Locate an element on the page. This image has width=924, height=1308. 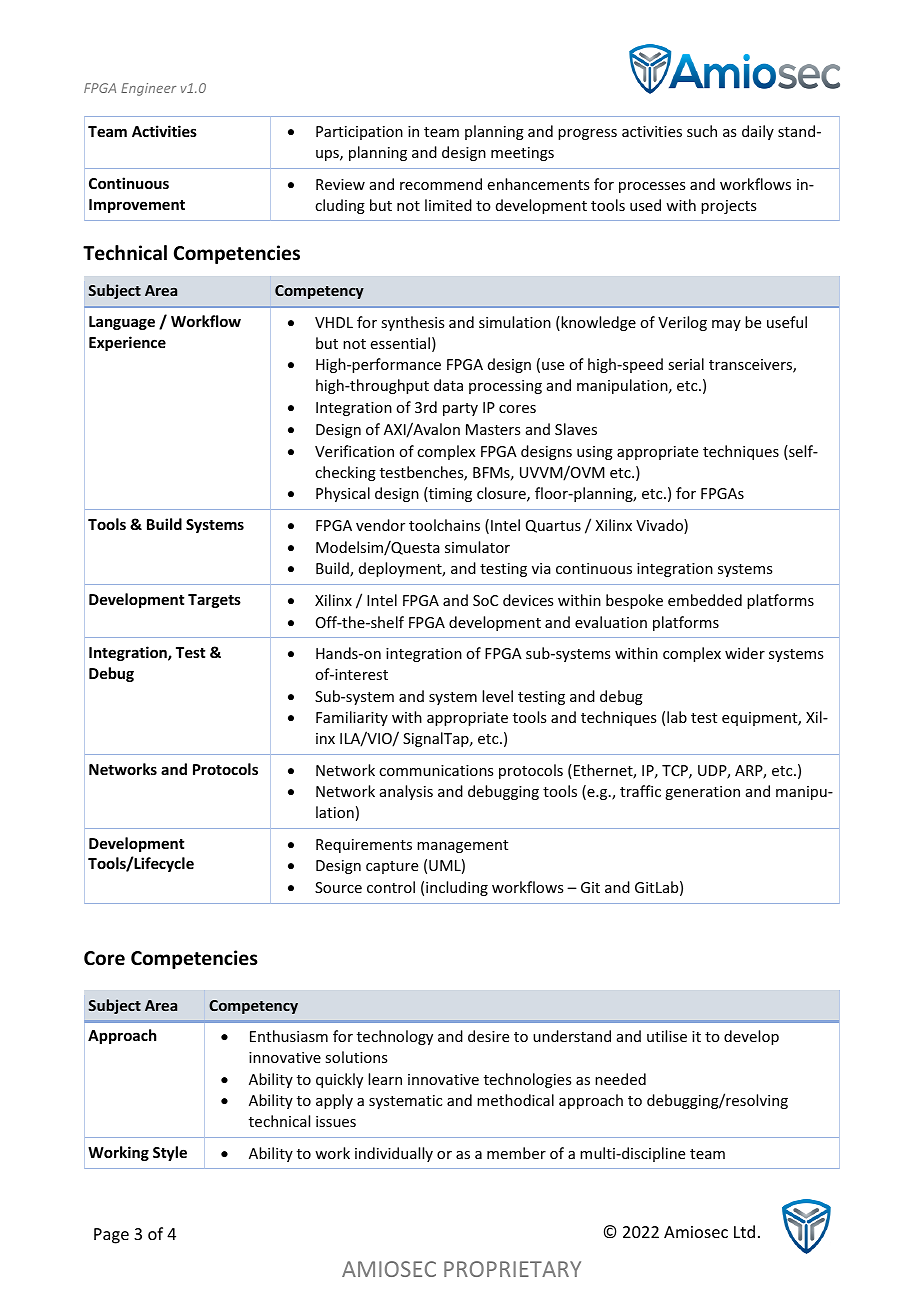
Engineer is located at coordinates (148, 89).
